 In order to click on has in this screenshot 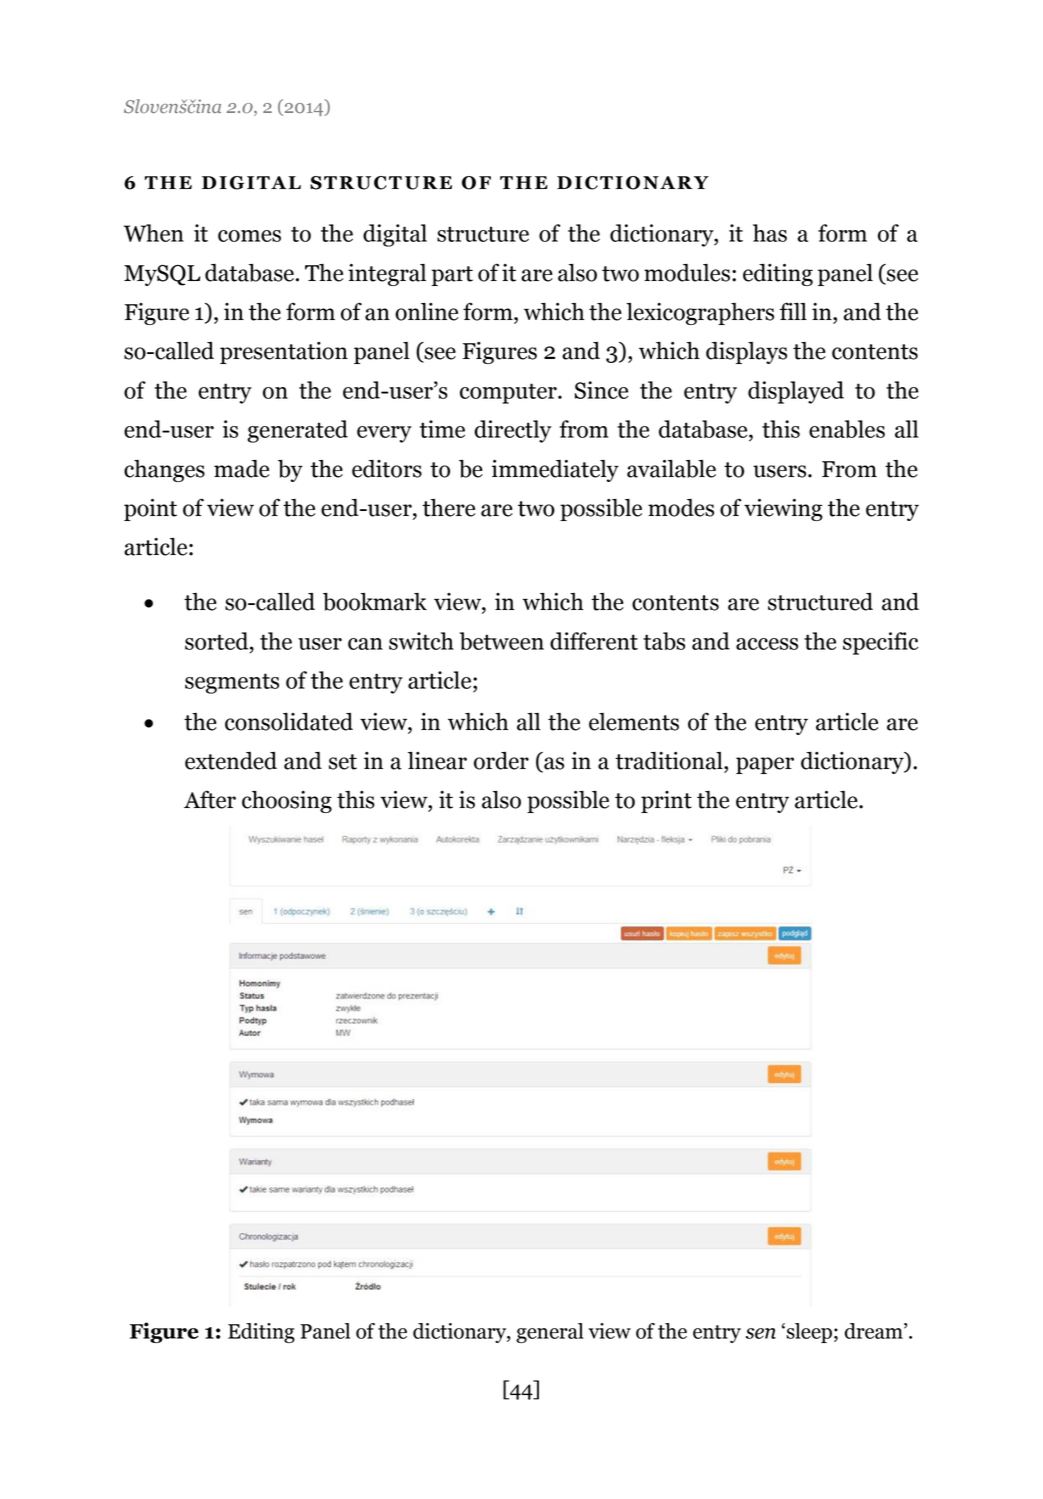, I will do `click(770, 233)`.
